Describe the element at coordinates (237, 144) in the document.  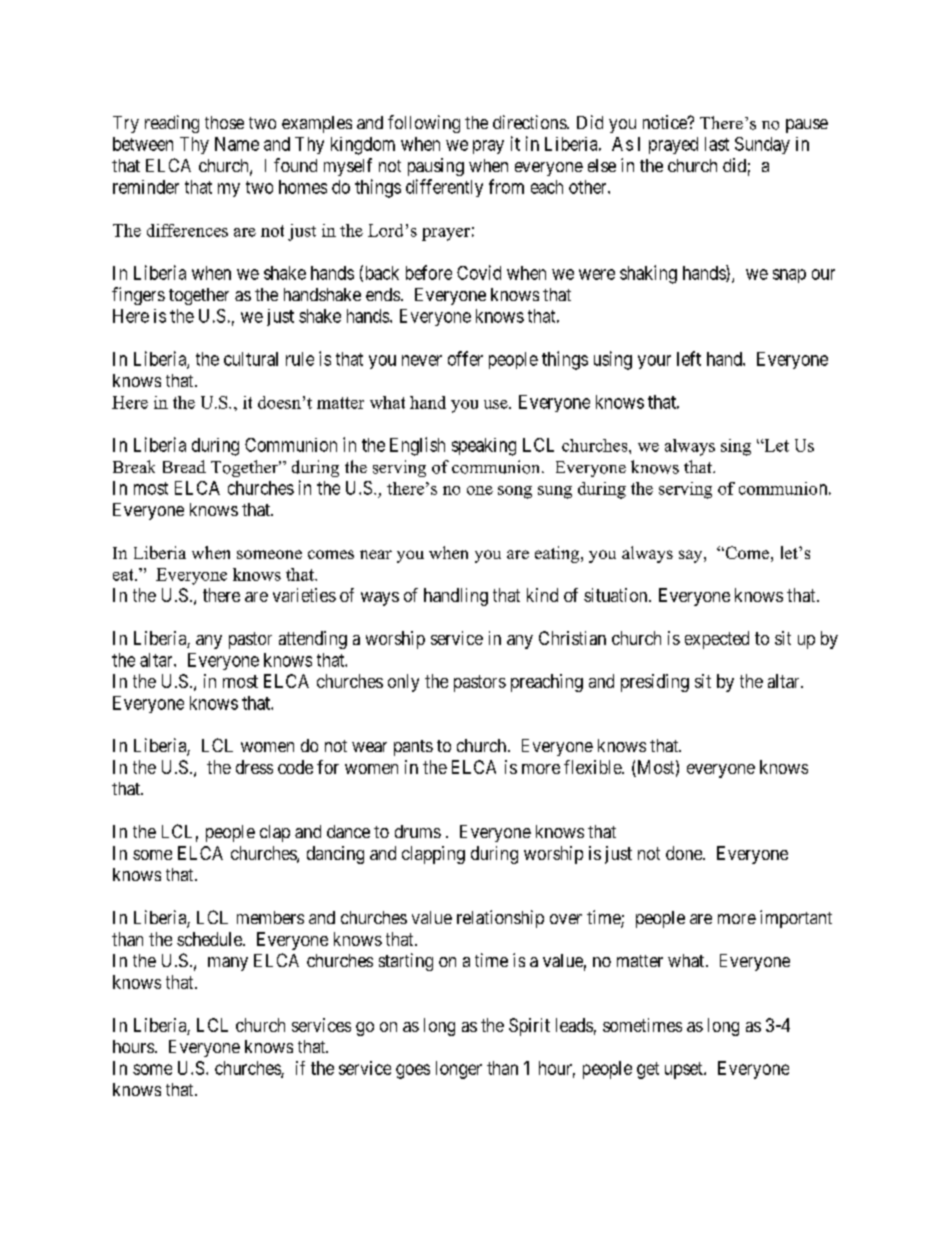
I see `Name` at that location.
